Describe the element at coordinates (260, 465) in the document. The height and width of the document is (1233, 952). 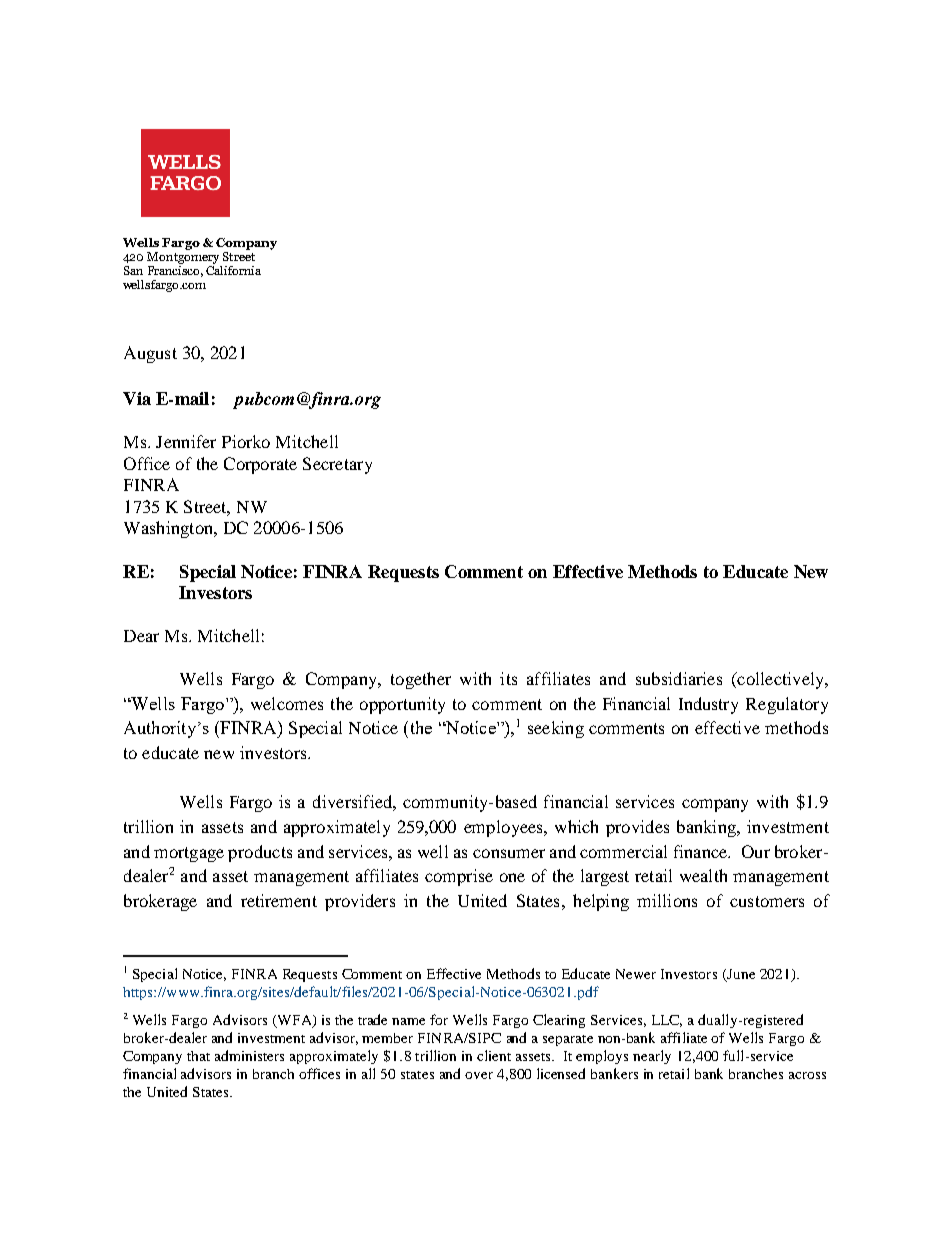
I see `Corporate` at that location.
